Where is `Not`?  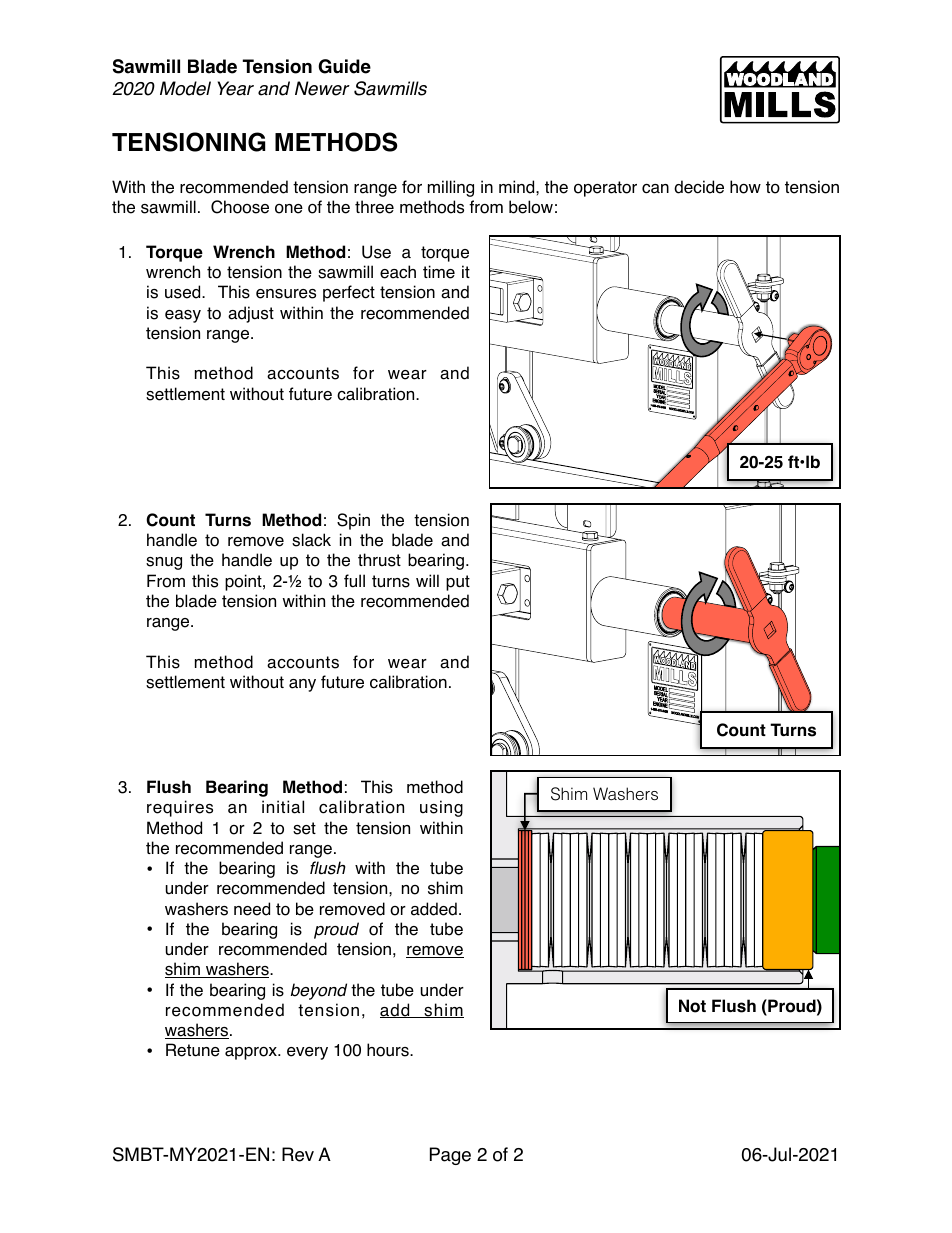 Not is located at coordinates (692, 1006).
